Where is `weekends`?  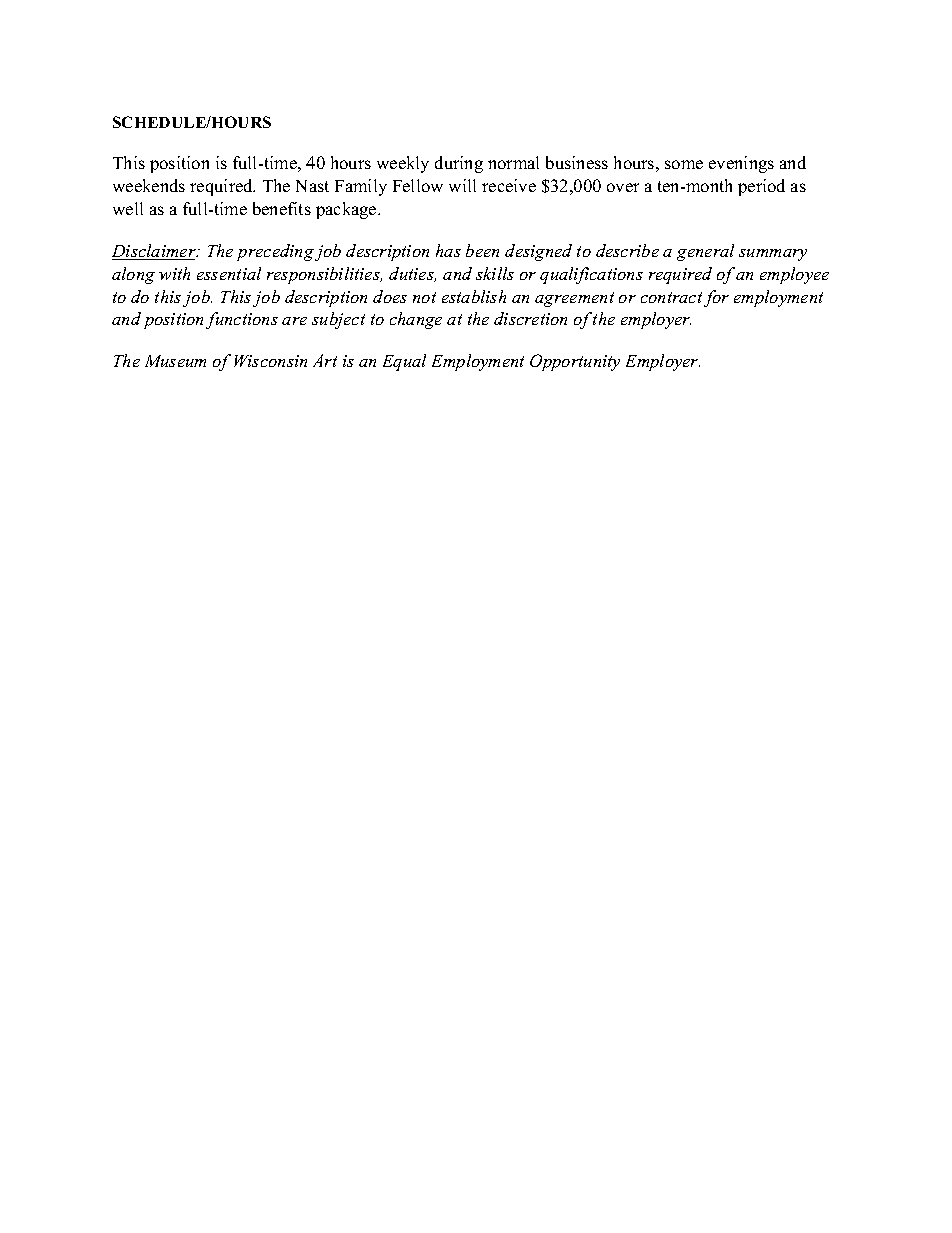 weekends is located at coordinates (149, 185).
